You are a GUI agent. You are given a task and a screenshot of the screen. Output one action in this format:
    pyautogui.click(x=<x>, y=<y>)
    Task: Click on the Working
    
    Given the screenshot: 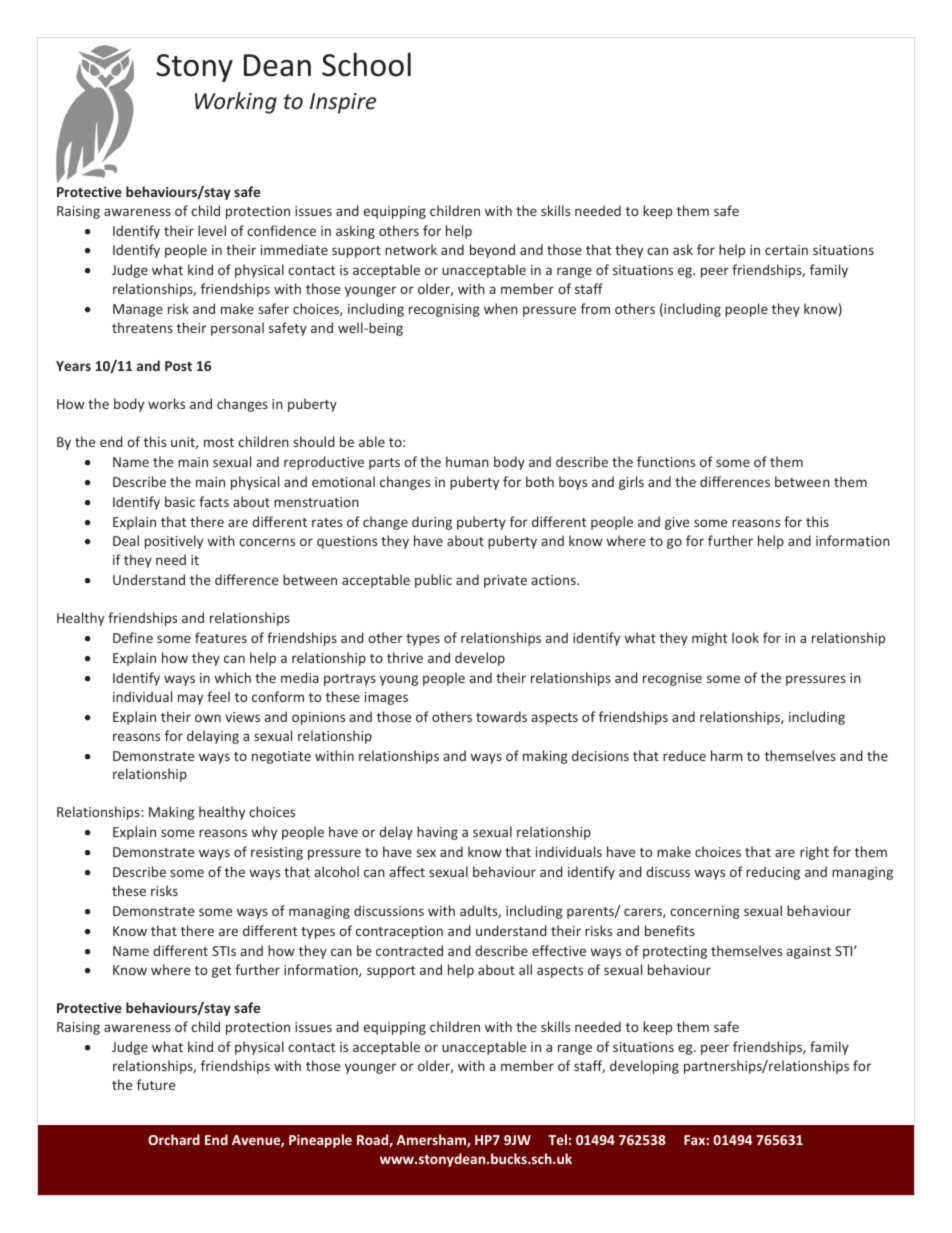 What is the action you would take?
    pyautogui.click(x=236, y=103)
